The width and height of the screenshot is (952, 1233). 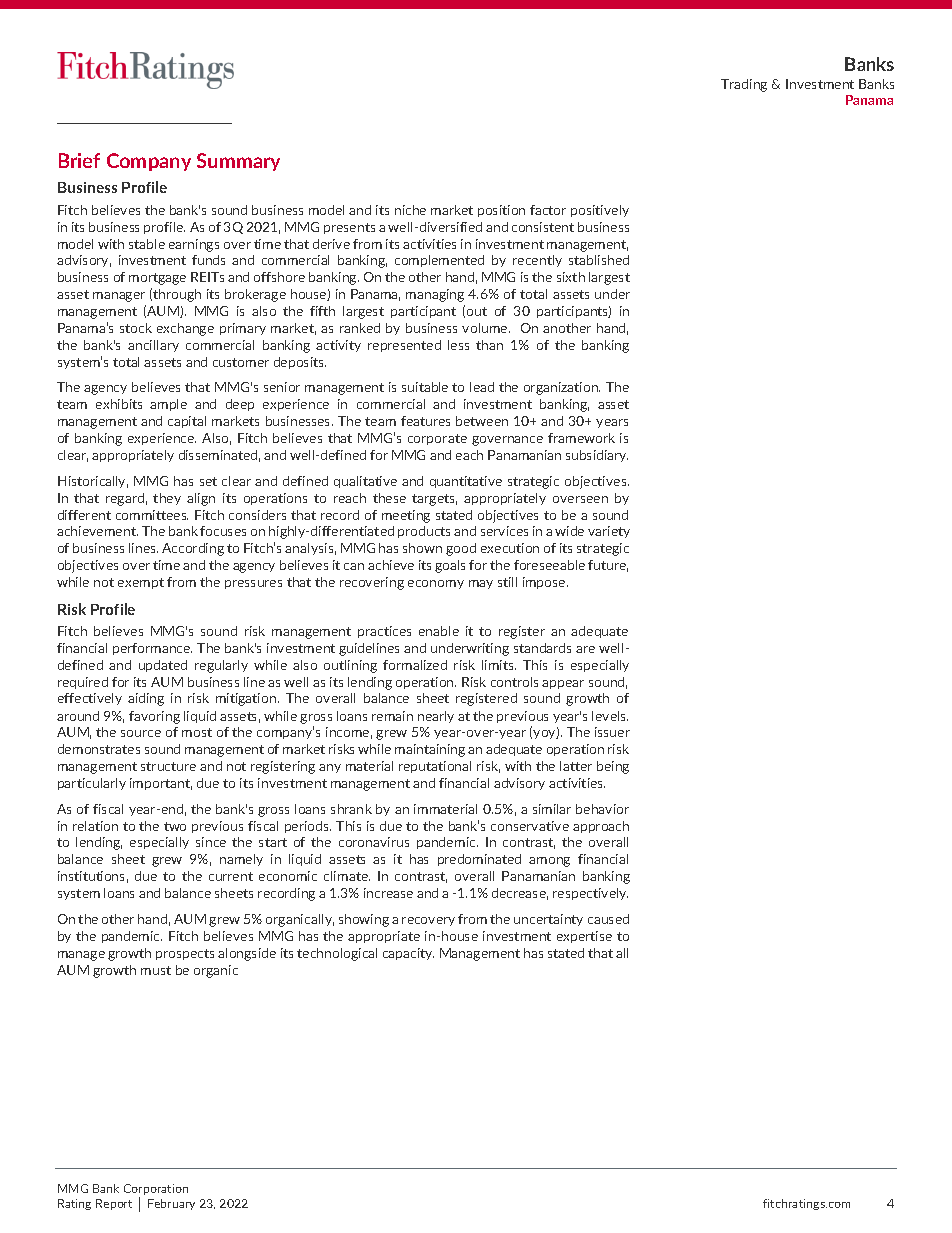 What do you see at coordinates (171, 1204) in the screenshot?
I see `February` at bounding box center [171, 1204].
